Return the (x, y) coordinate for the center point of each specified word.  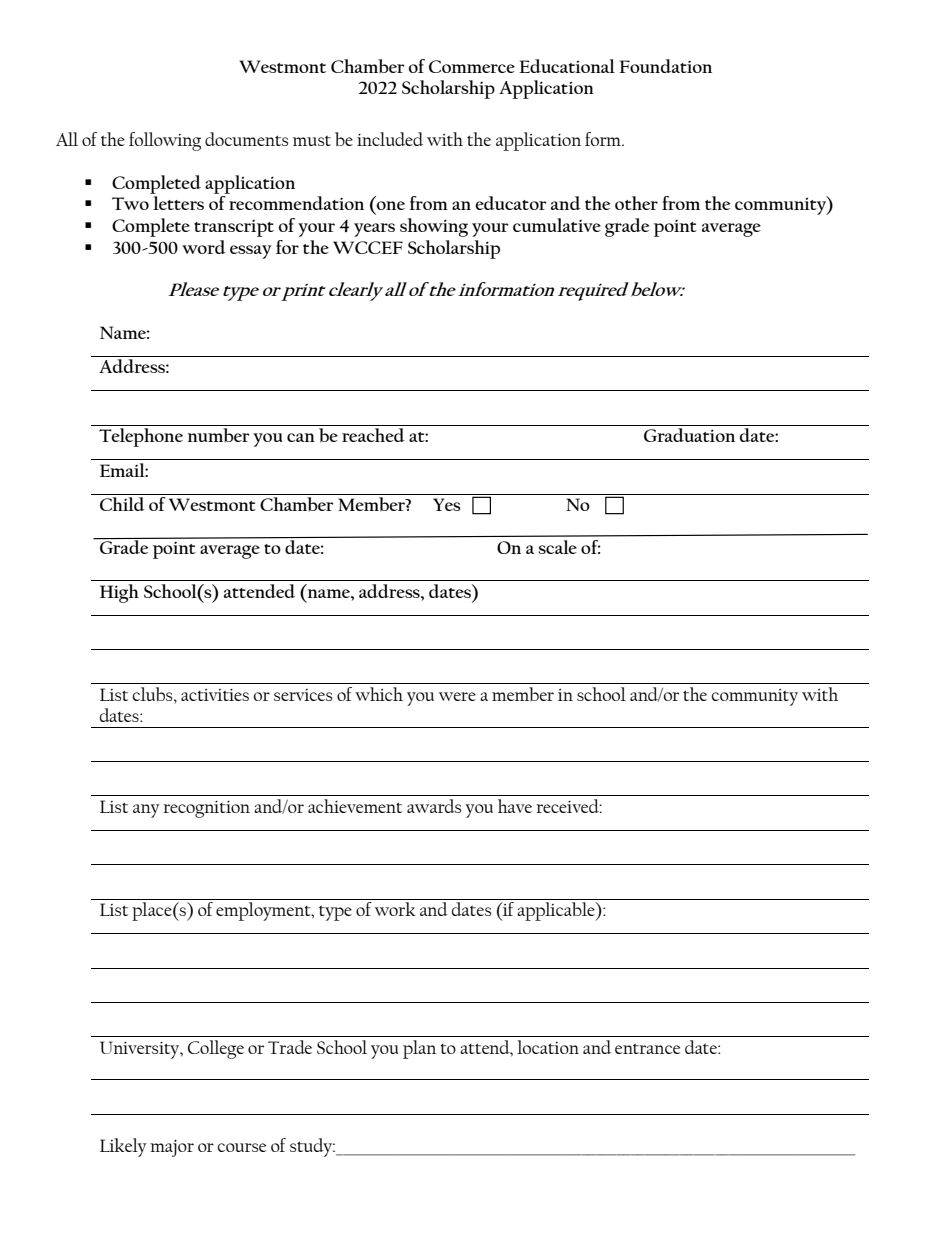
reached (373, 435)
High (119, 593)
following (165, 141)
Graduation (689, 435)
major (172, 1148)
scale (558, 547)
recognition (206, 809)
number (218, 435)
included (390, 139)
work (395, 909)
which (379, 694)
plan (419, 1049)
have (515, 806)
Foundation (666, 66)
